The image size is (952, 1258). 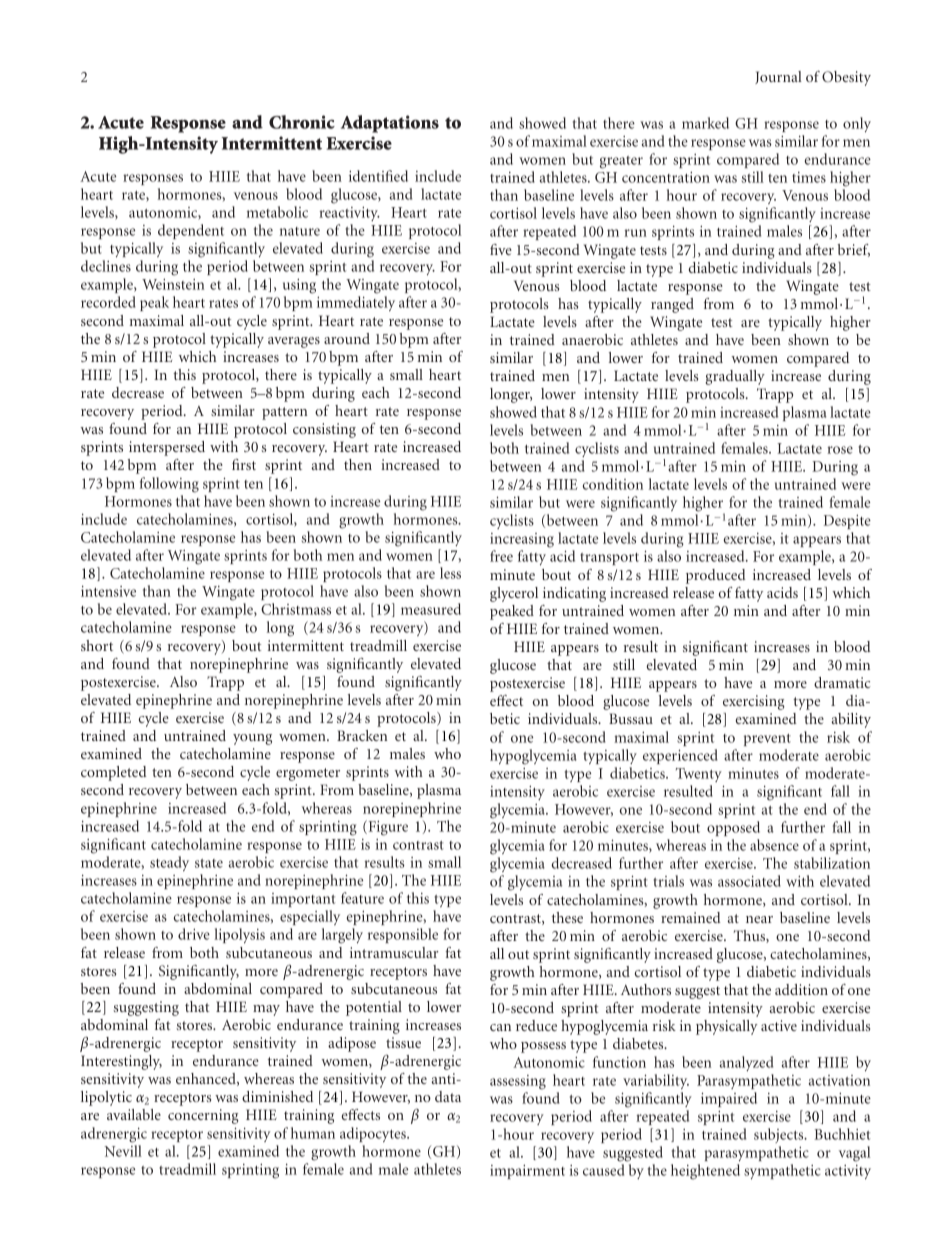 What do you see at coordinates (840, 450) in the screenshot?
I see `rose` at bounding box center [840, 450].
